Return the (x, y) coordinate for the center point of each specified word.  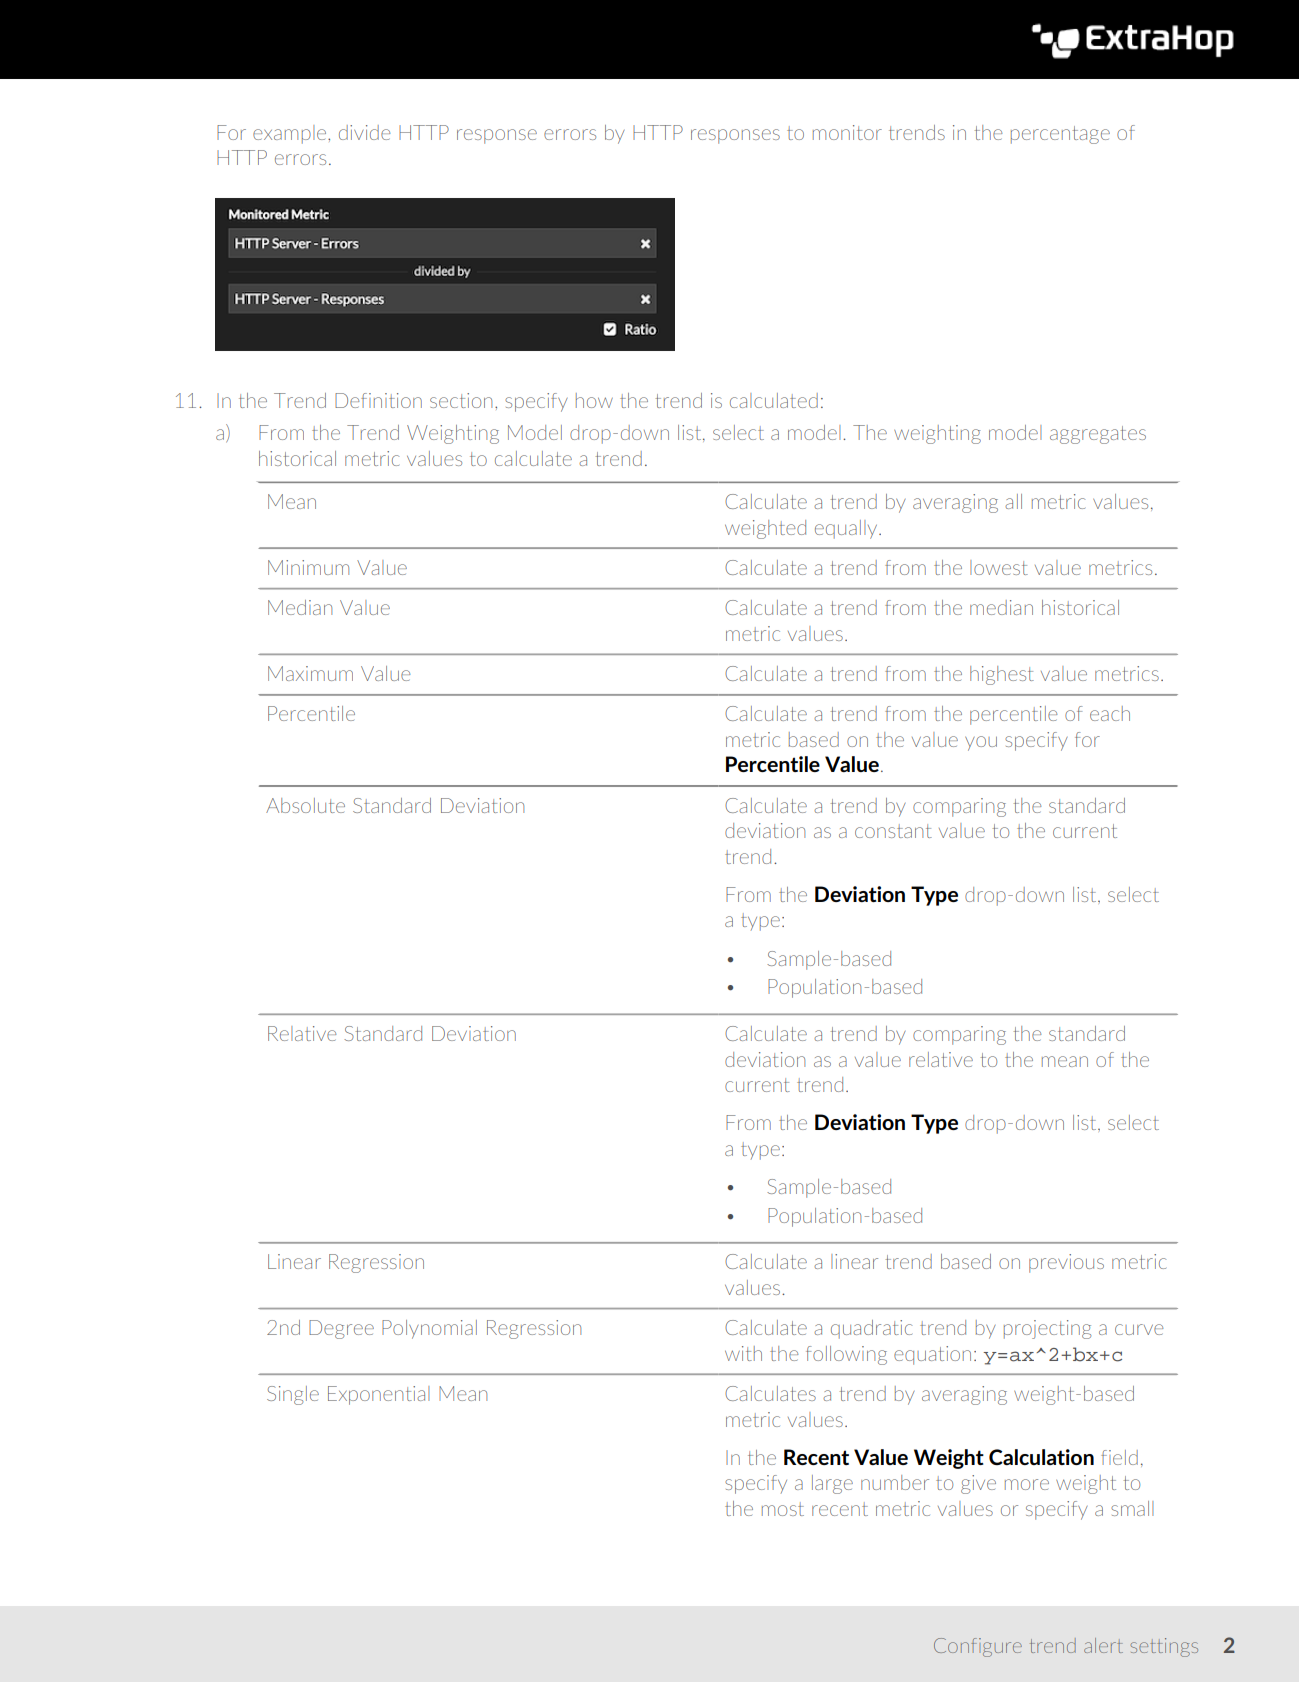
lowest (999, 567)
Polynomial (429, 1329)
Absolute (305, 805)
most (783, 1509)
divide (364, 132)
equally (847, 529)
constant (893, 831)
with (743, 1353)
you (981, 743)
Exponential (378, 1395)
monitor (847, 132)
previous (1066, 1263)
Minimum (308, 567)
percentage (1060, 135)
